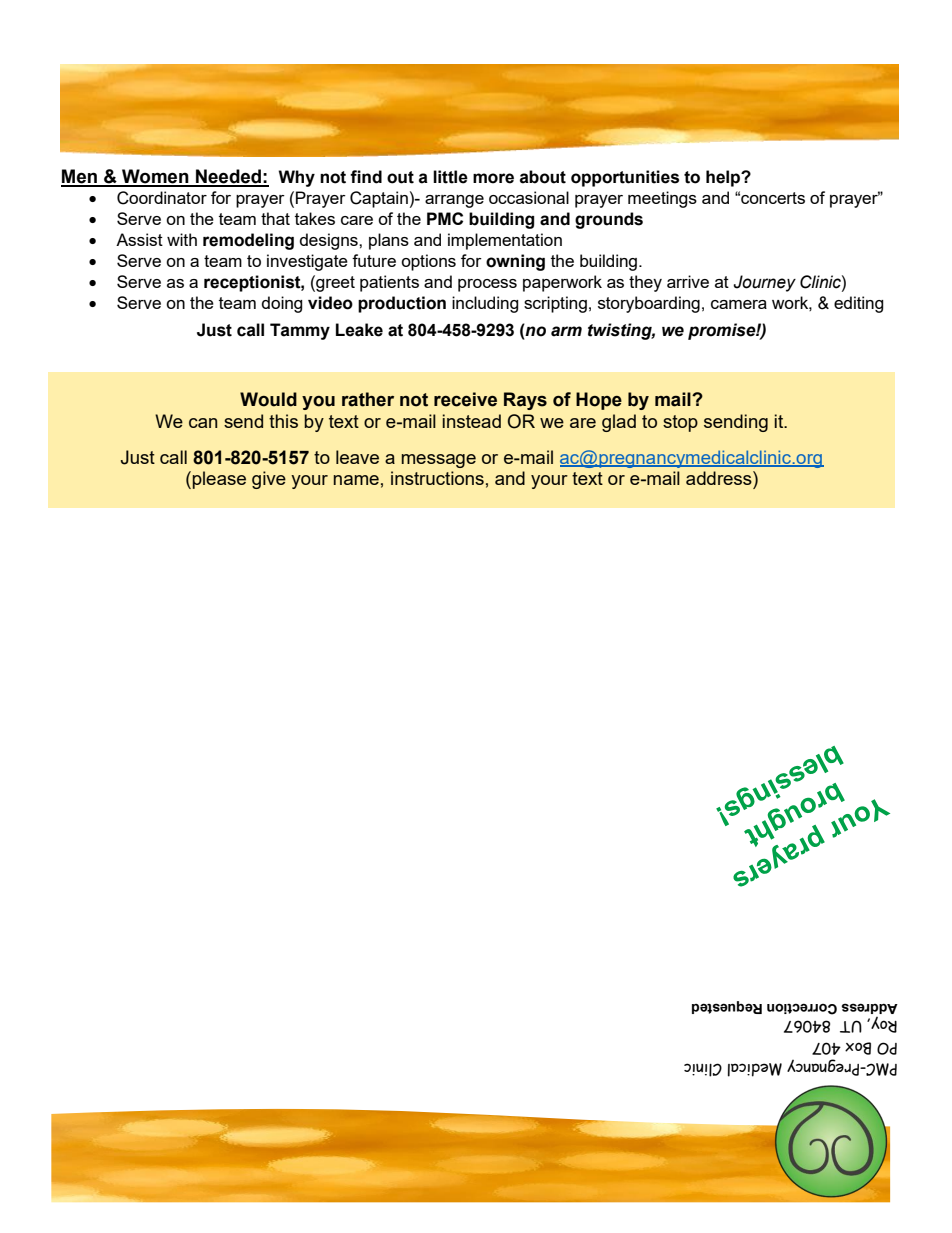  Describe the element at coordinates (599, 401) in the document. I see `Hope` at that location.
